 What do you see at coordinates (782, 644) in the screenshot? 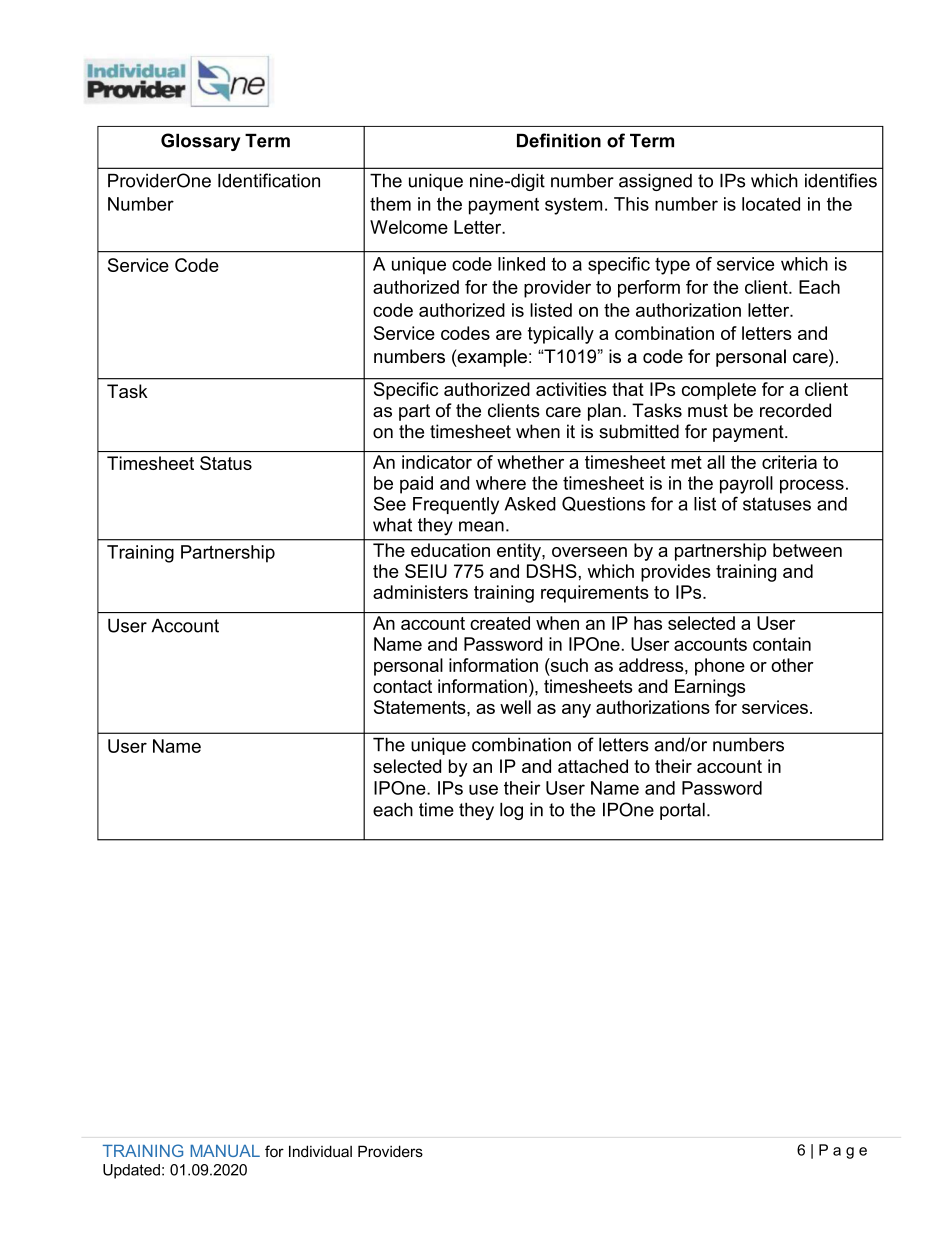
I see `contain` at bounding box center [782, 644].
